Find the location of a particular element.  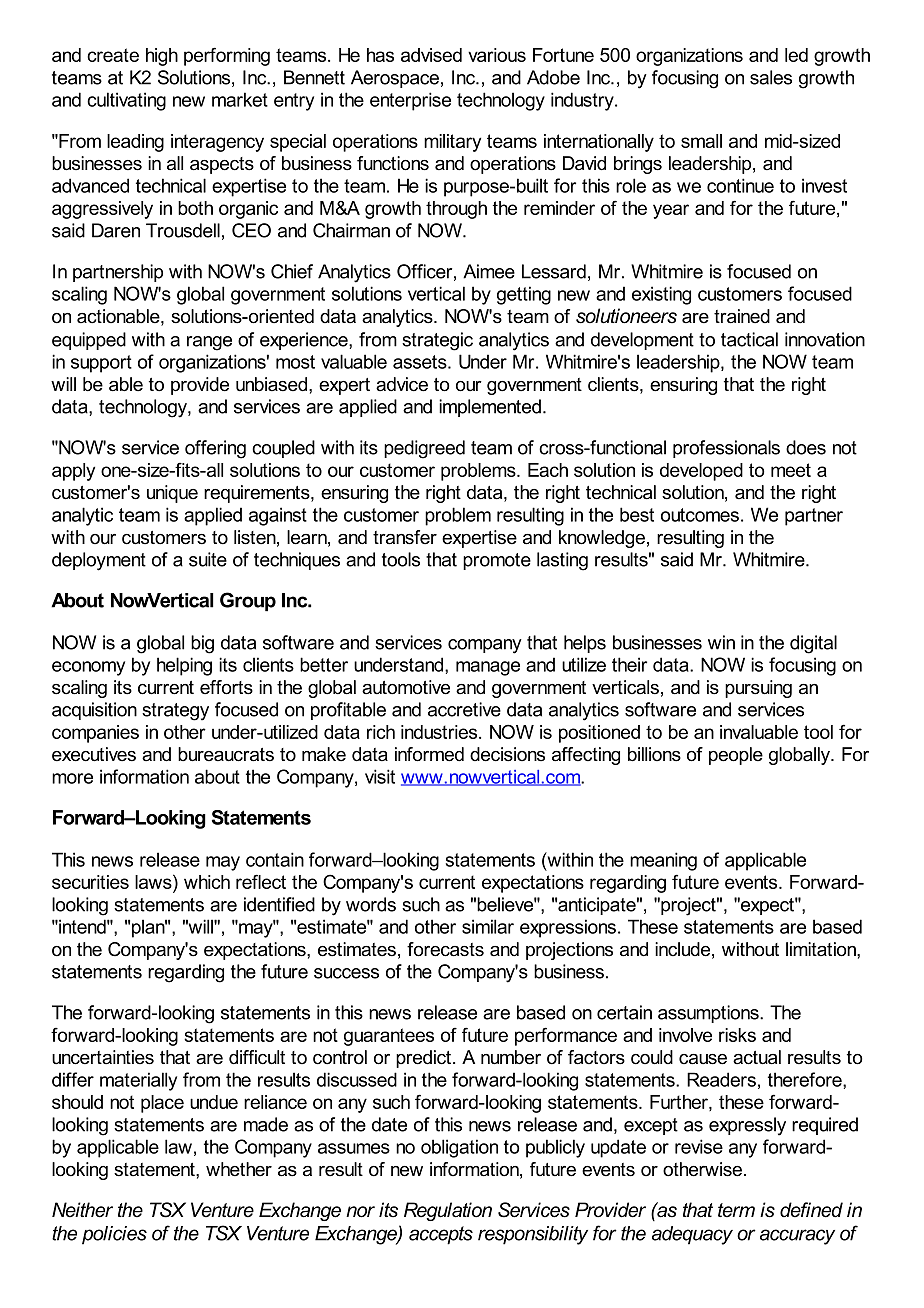

win is located at coordinates (721, 642).
